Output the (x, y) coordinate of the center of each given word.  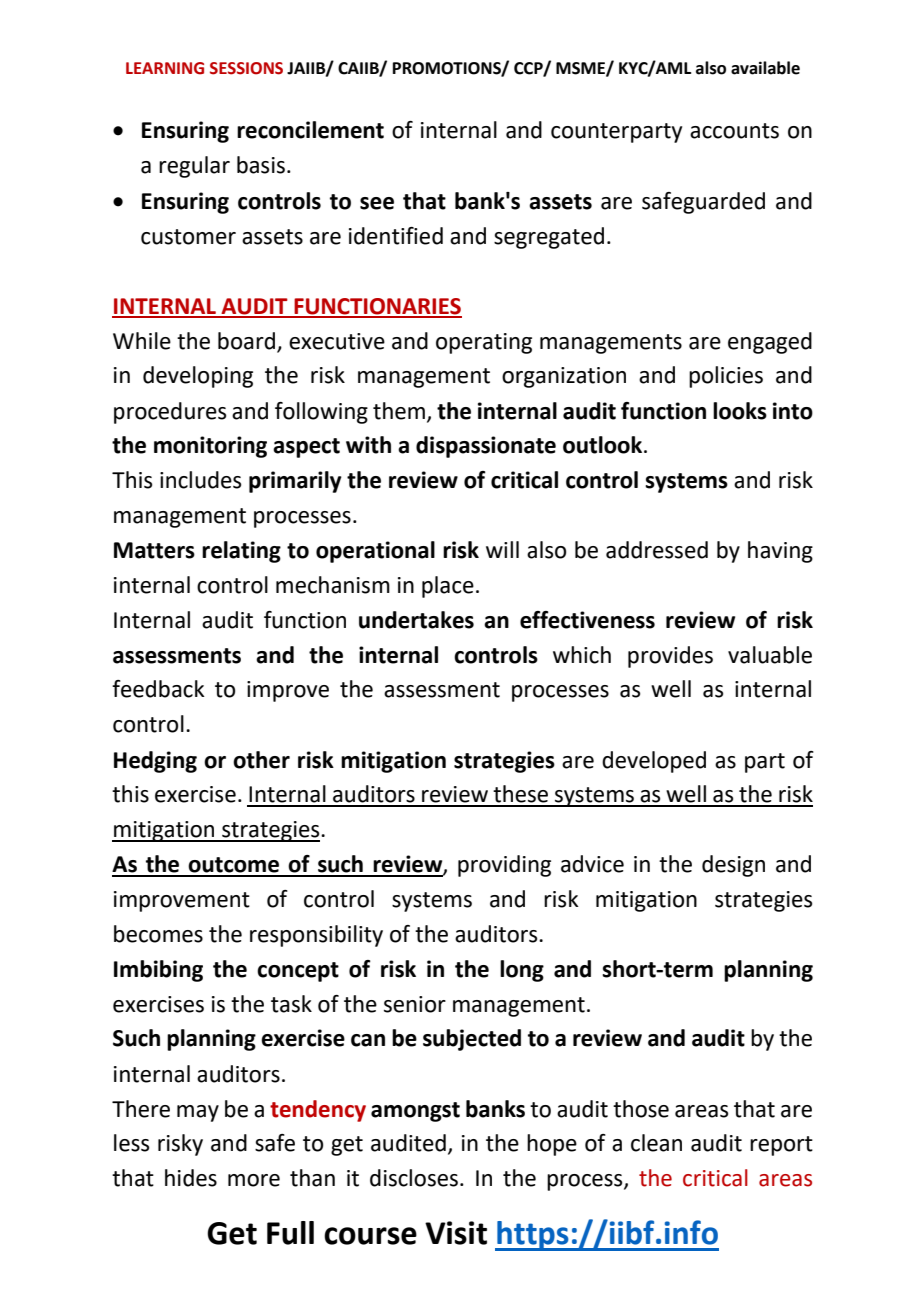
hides (191, 1178)
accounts (734, 131)
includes (200, 480)
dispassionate (486, 447)
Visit (456, 1233)
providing (504, 866)
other (261, 760)
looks (740, 411)
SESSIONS (246, 68)
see (377, 203)
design (733, 866)
